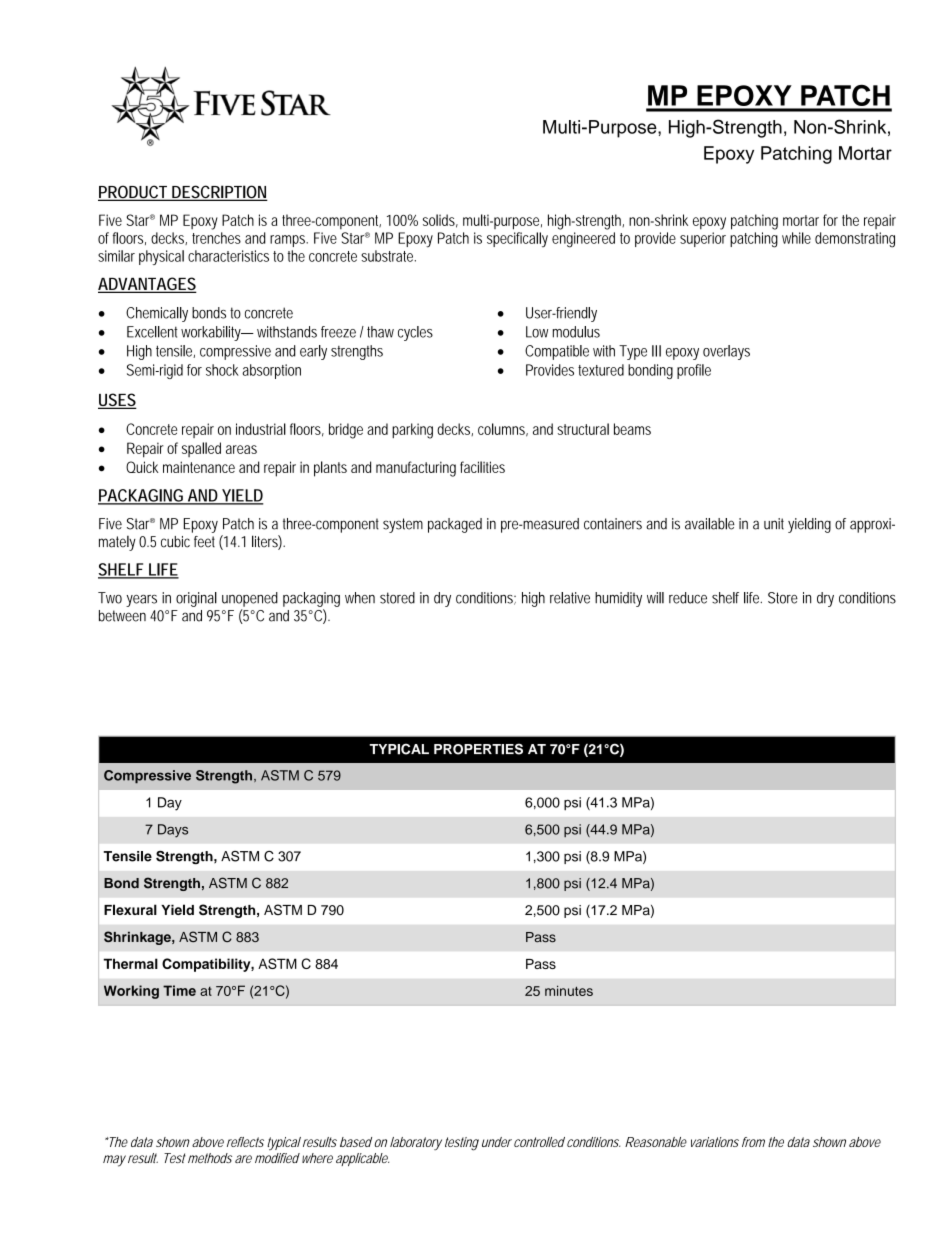 The image size is (952, 1233). Describe the element at coordinates (569, 990) in the page. I see `minutes` at that location.
